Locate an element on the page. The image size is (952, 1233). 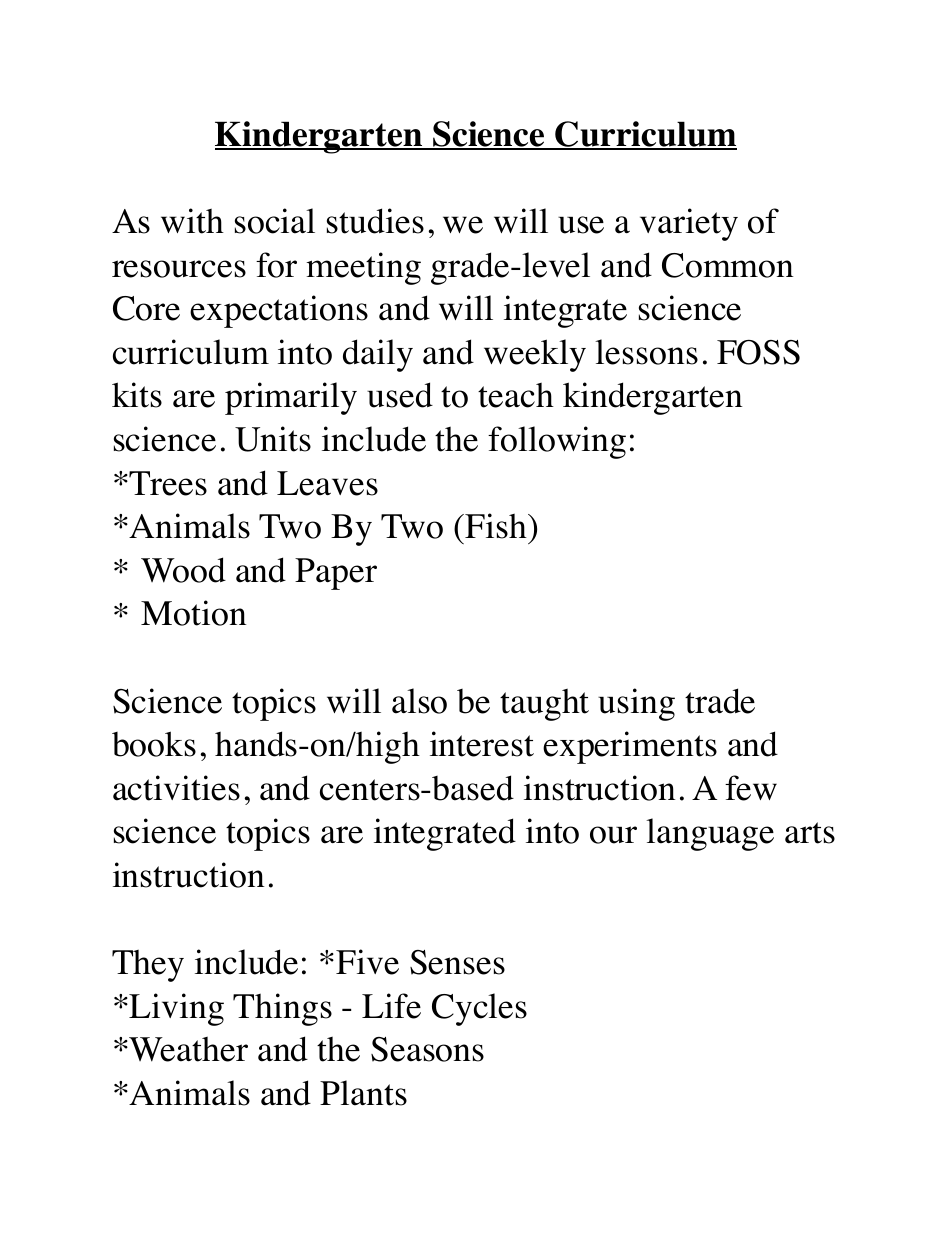
Fish is located at coordinates (496, 526).
